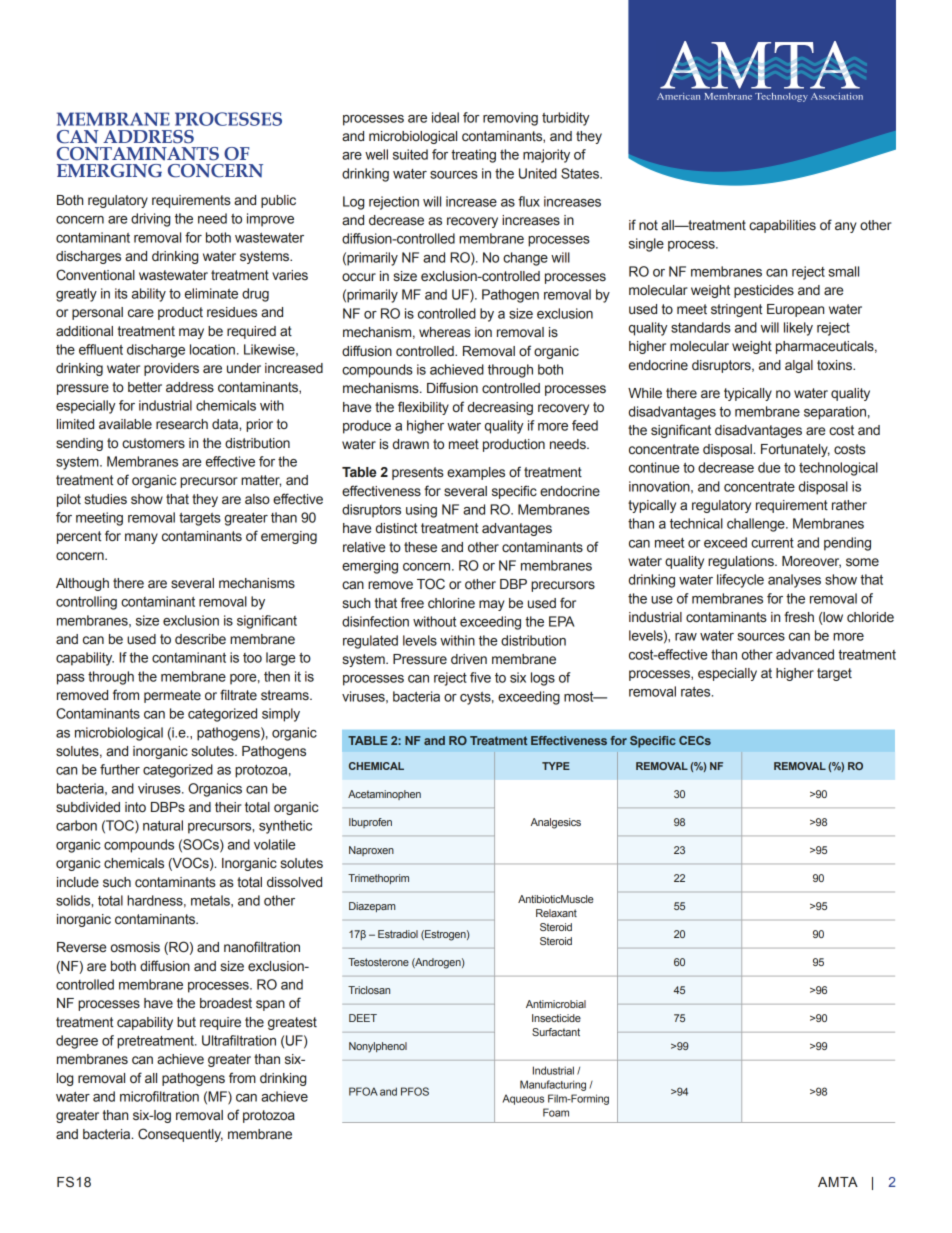 The image size is (952, 1233). What do you see at coordinates (795, 450) in the document?
I see `Fortunately` at bounding box center [795, 450].
